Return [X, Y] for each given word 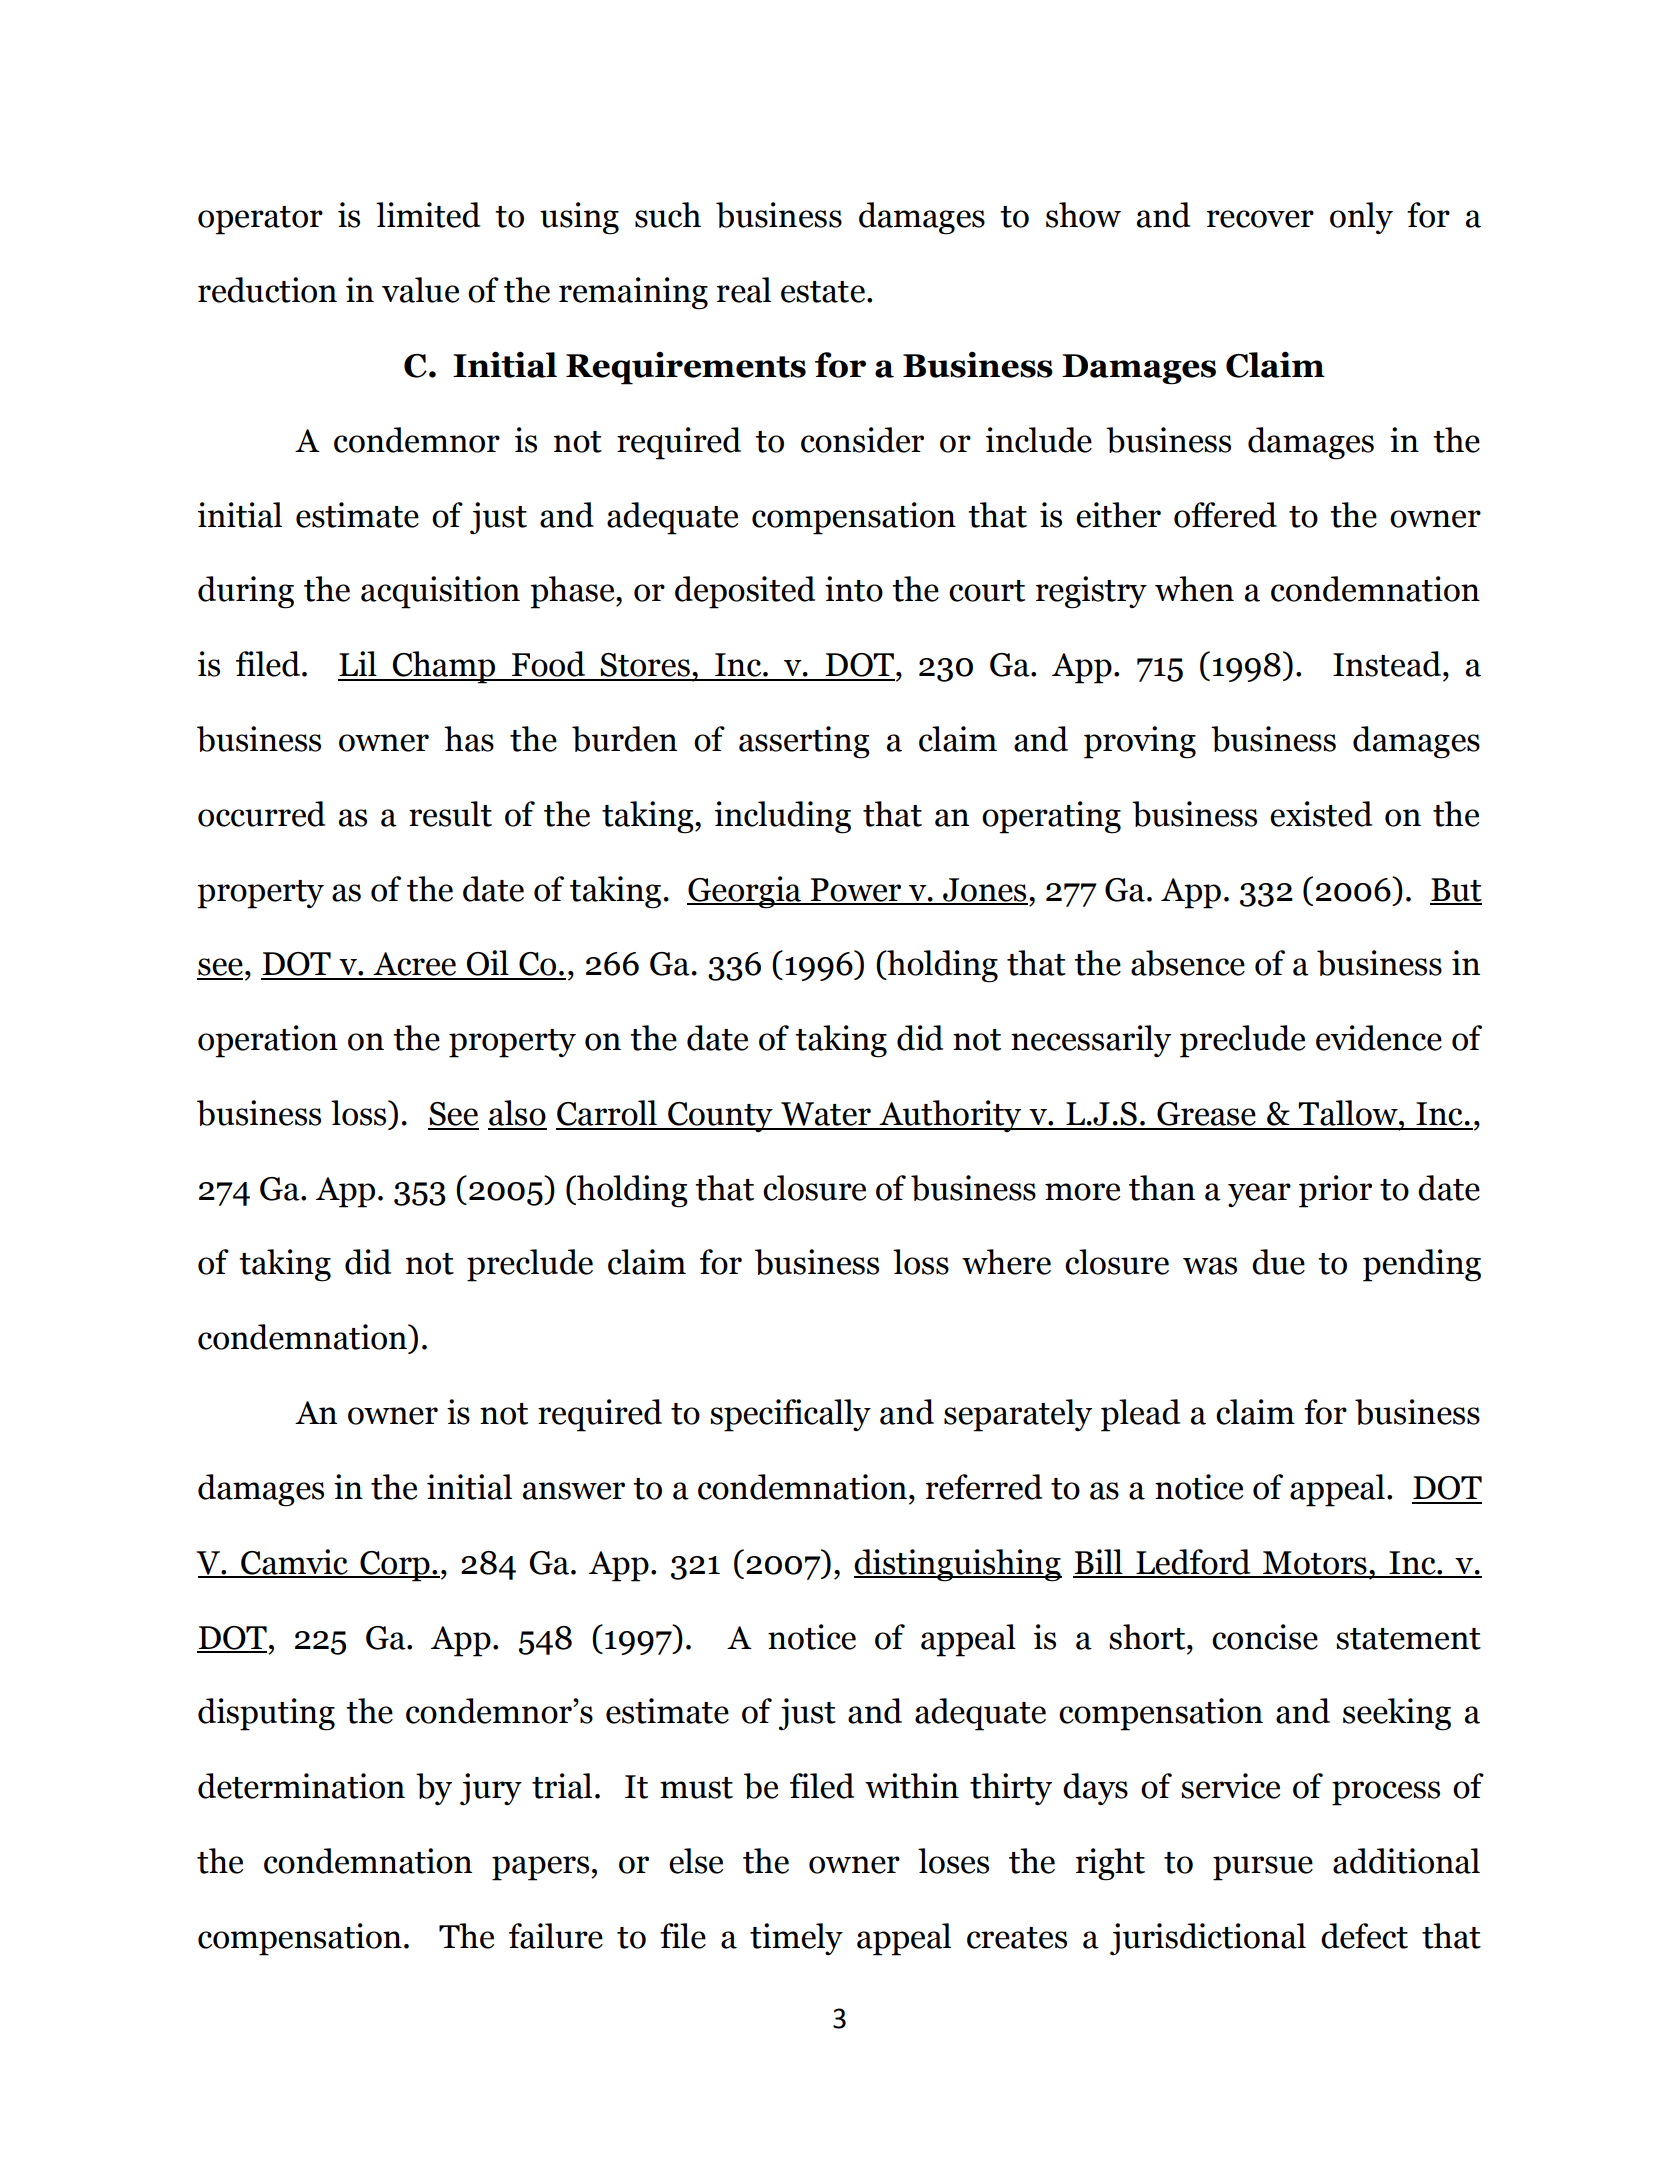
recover [1260, 219]
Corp [395, 1566]
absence [1188, 963]
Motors [1315, 1564]
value [420, 290]
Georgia [745, 892]
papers [540, 1868]
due [1278, 1262]
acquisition [440, 592]
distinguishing [958, 1565]
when [1194, 589]
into [854, 589]
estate [823, 292]
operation [268, 1041]
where [1006, 1262]
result [450, 814]
